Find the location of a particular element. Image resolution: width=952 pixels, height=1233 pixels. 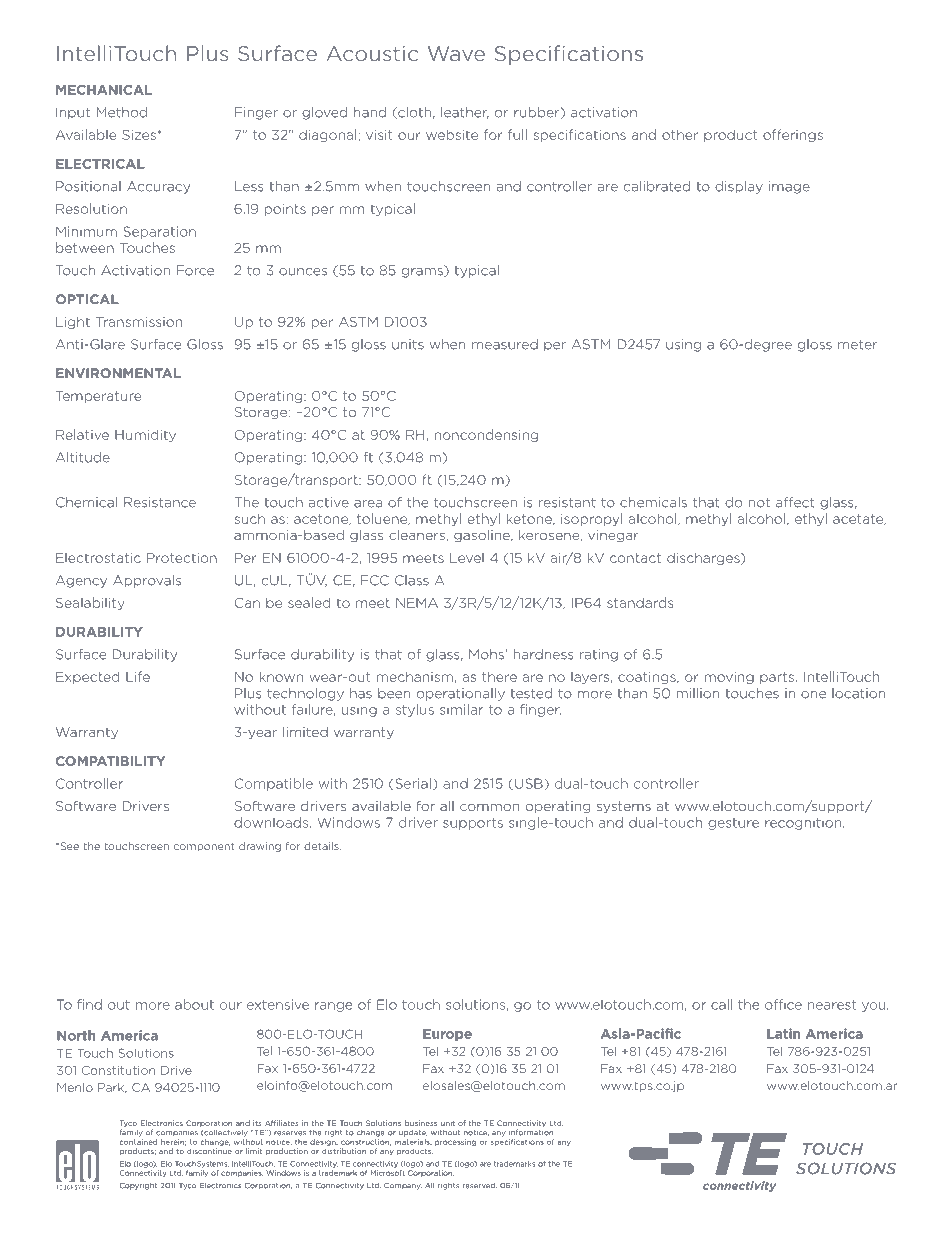

Humidity is located at coordinates (145, 435).
